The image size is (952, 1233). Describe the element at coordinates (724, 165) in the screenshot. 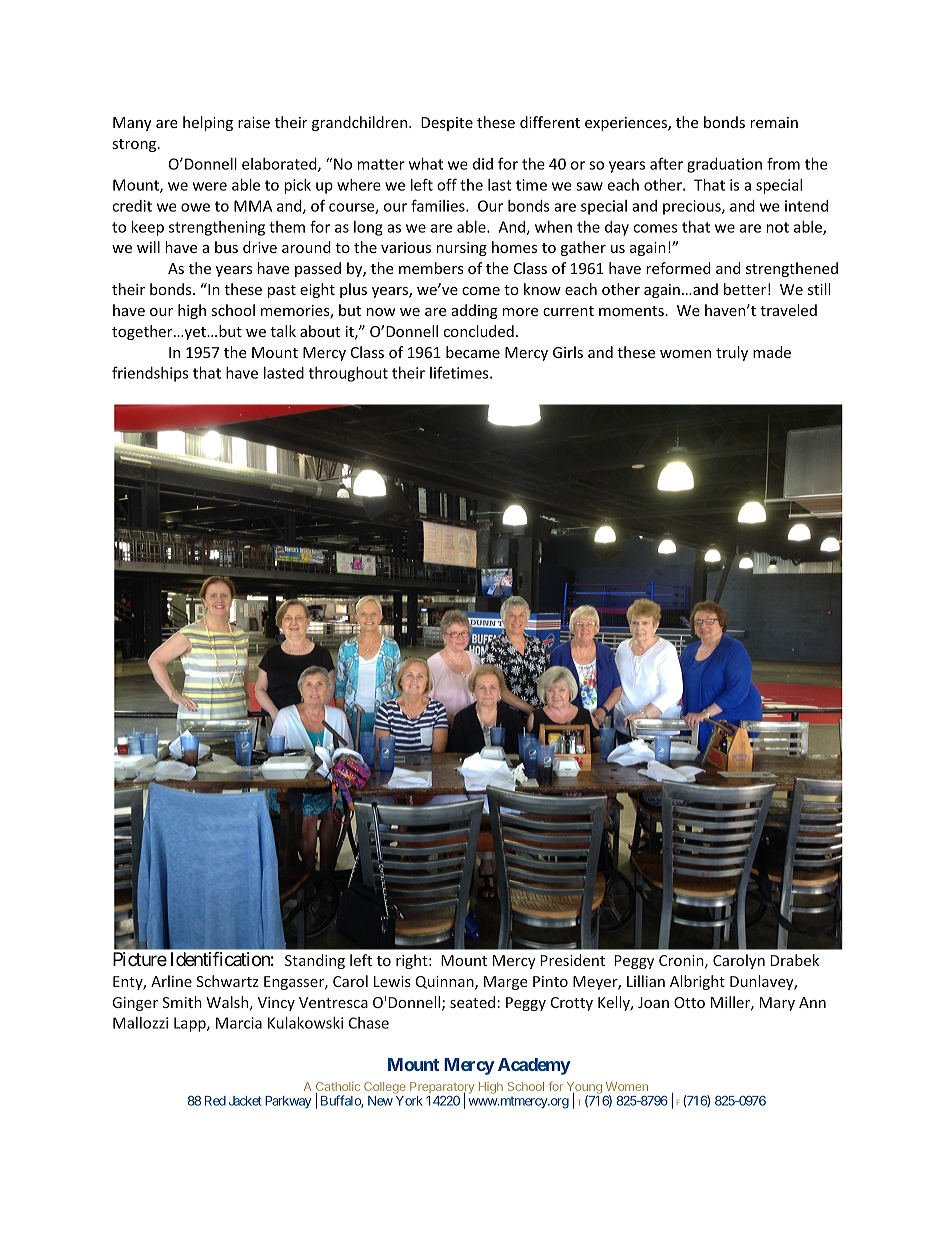

I see `graduation` at that location.
